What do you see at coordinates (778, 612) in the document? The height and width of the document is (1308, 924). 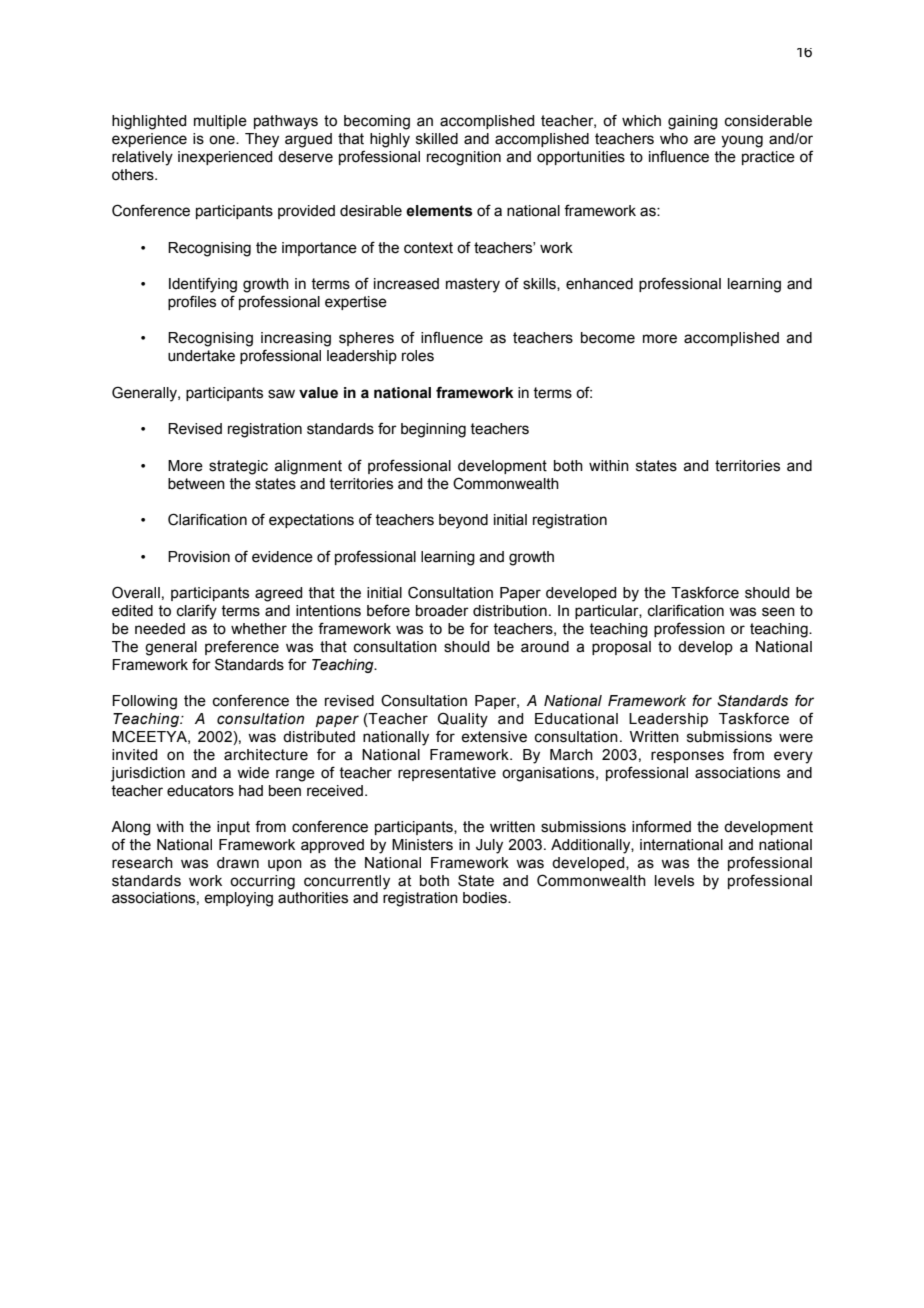 I see `seen` at bounding box center [778, 612].
